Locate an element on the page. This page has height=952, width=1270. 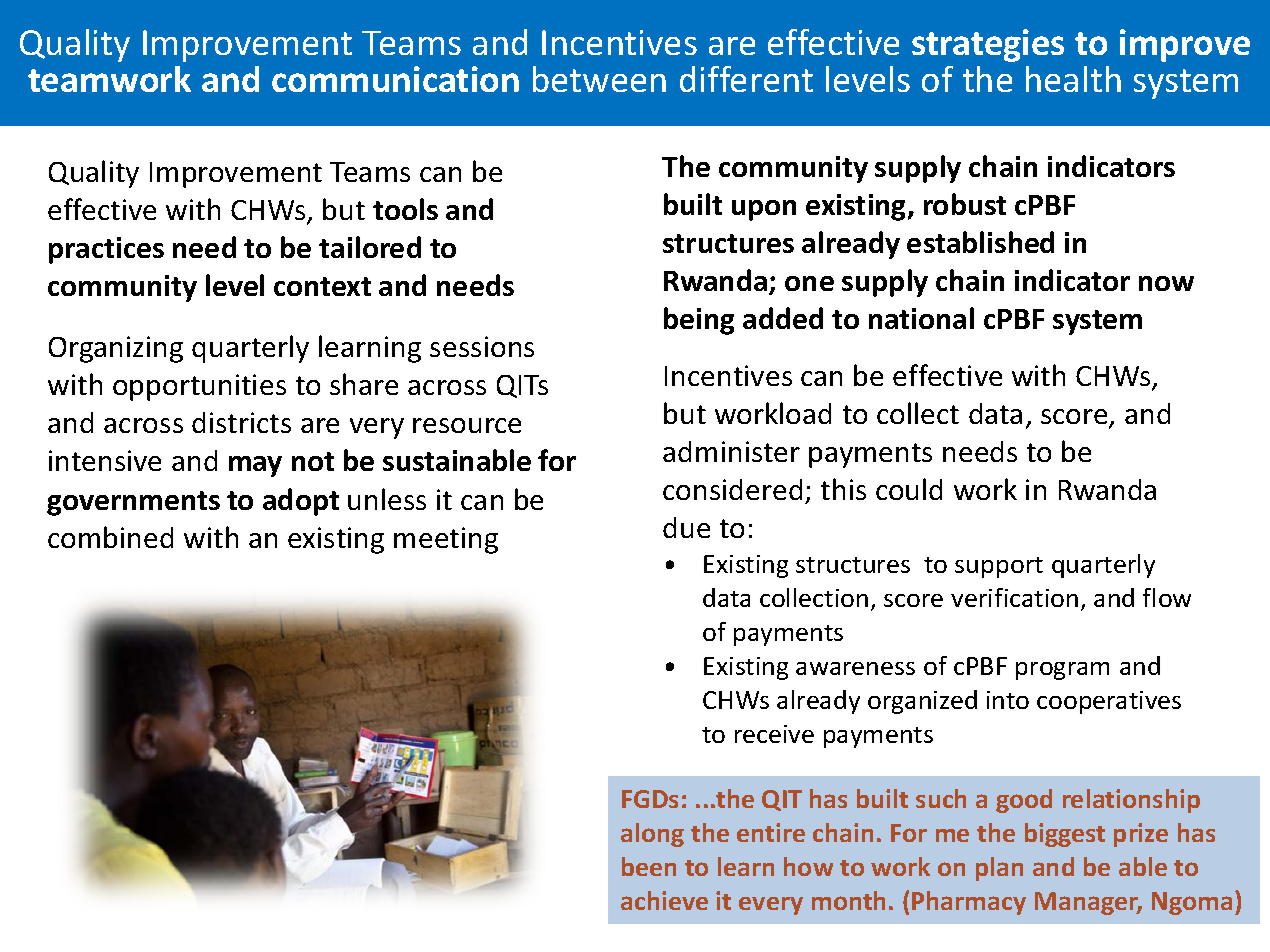
between is located at coordinates (599, 79).
